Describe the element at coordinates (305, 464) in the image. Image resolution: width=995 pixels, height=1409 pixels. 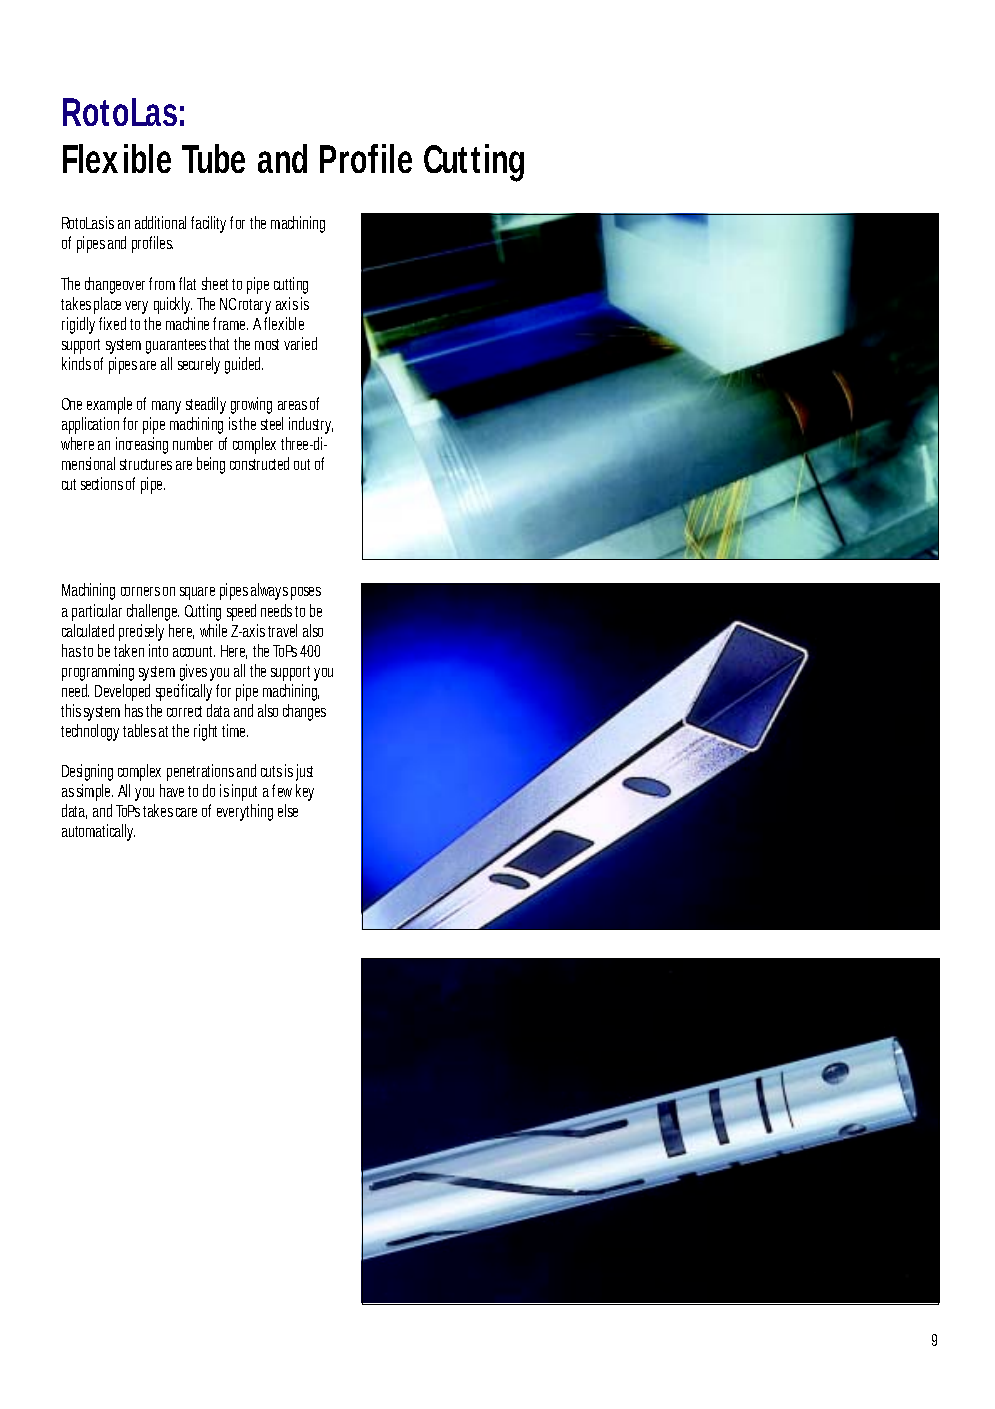
I see `out` at that location.
